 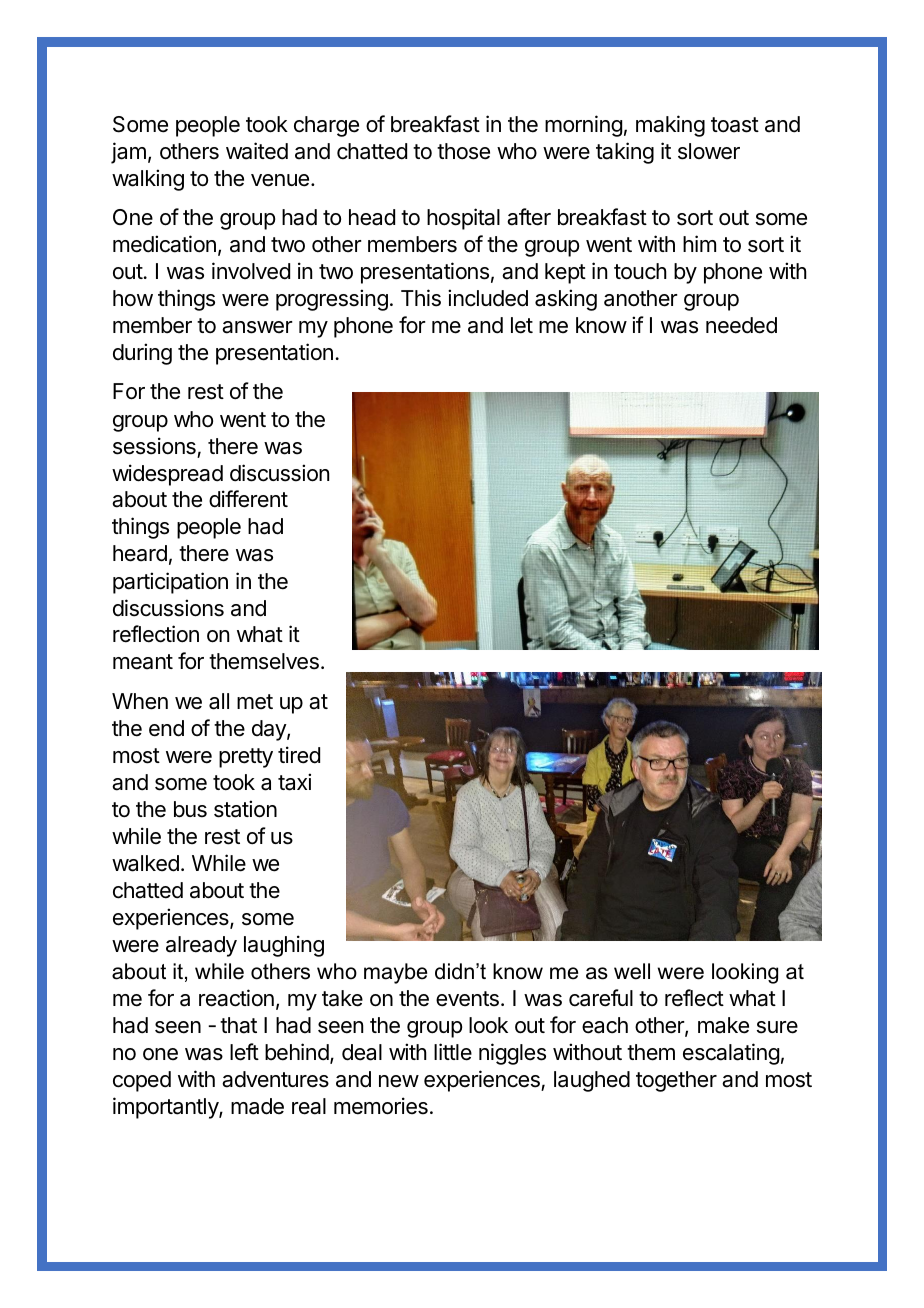 What do you see at coordinates (244, 1052) in the document?
I see `left` at bounding box center [244, 1052].
